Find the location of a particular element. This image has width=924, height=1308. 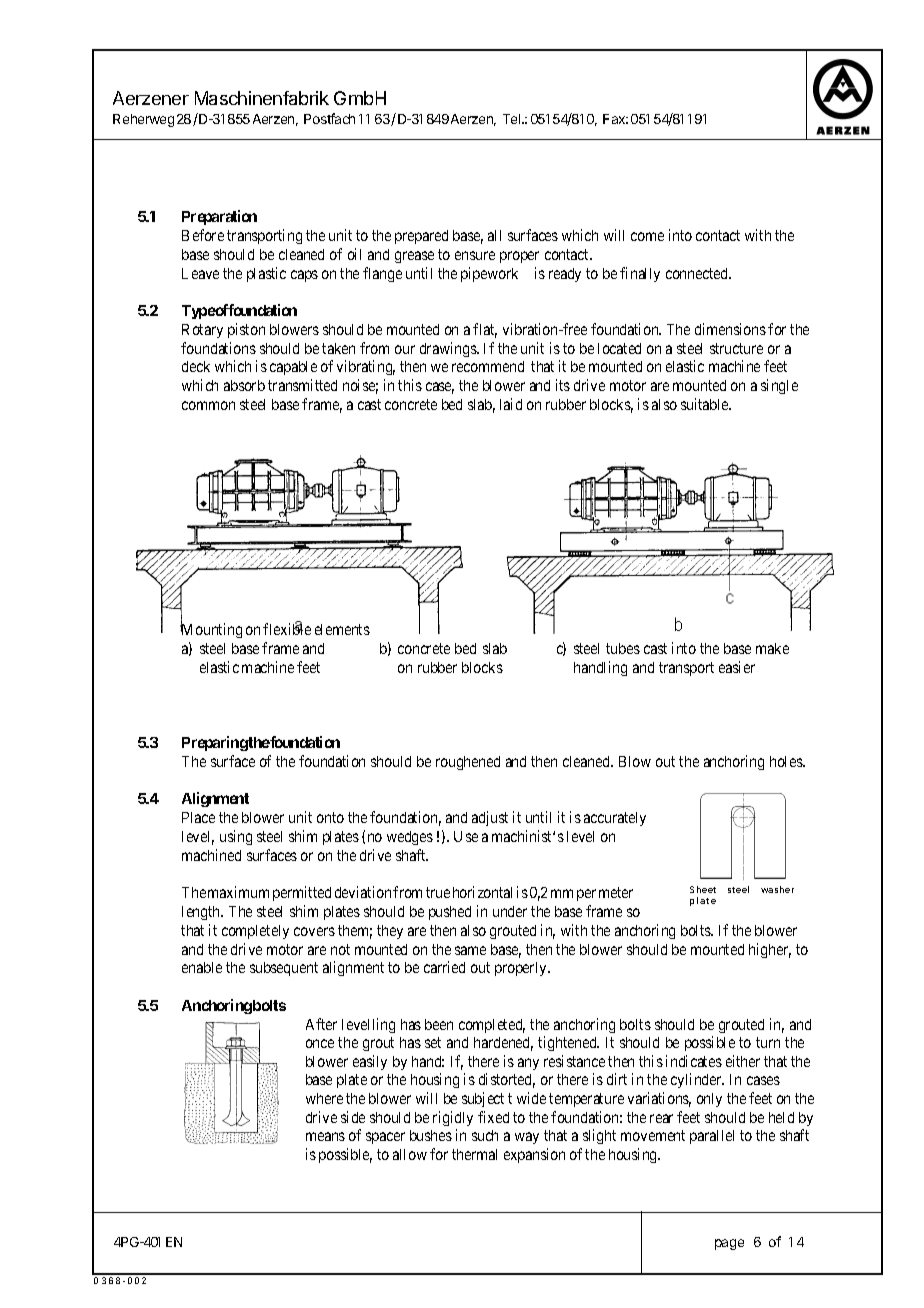

ensure is located at coordinates (475, 255).
